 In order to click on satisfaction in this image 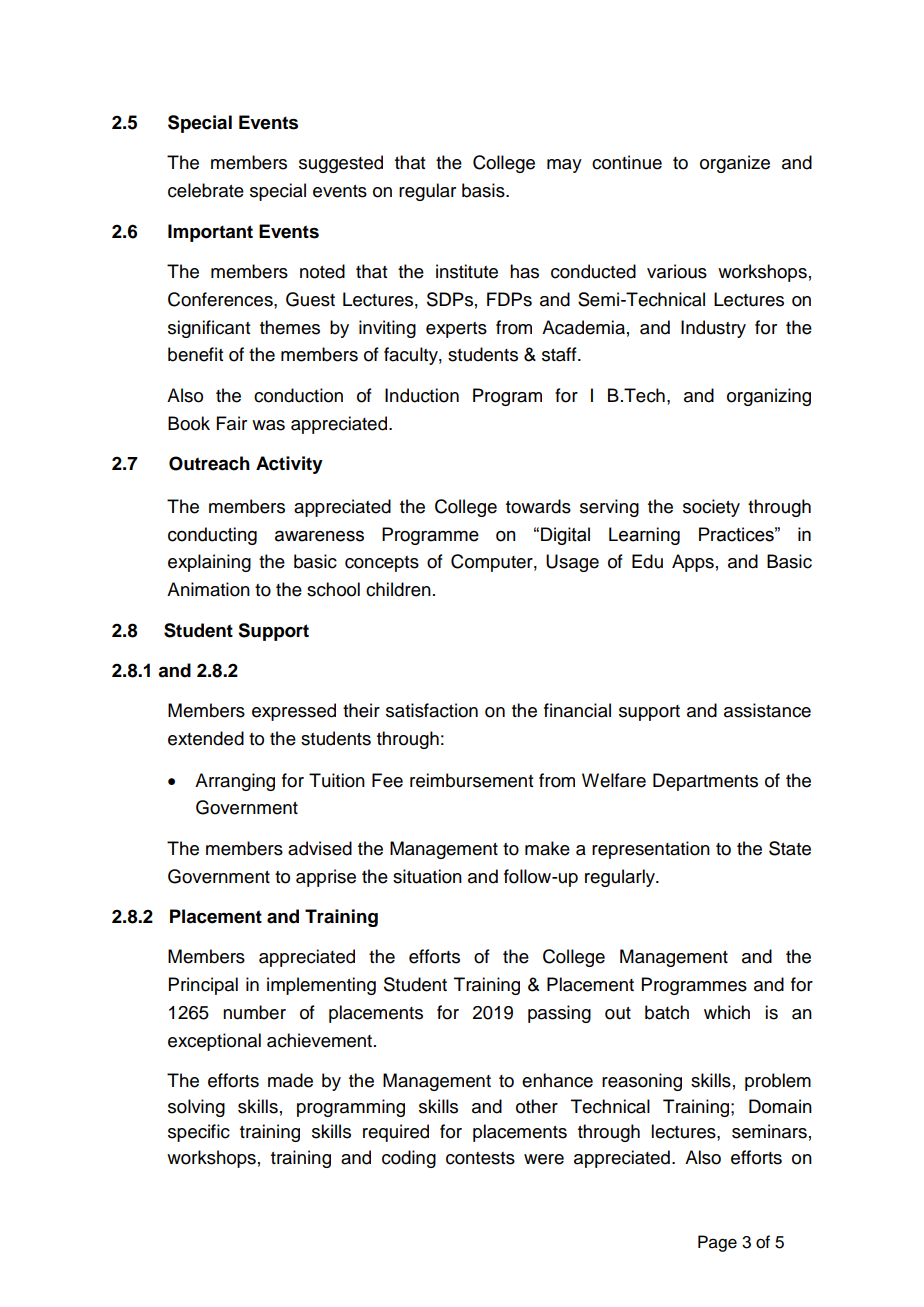, I will do `click(432, 710)`.
